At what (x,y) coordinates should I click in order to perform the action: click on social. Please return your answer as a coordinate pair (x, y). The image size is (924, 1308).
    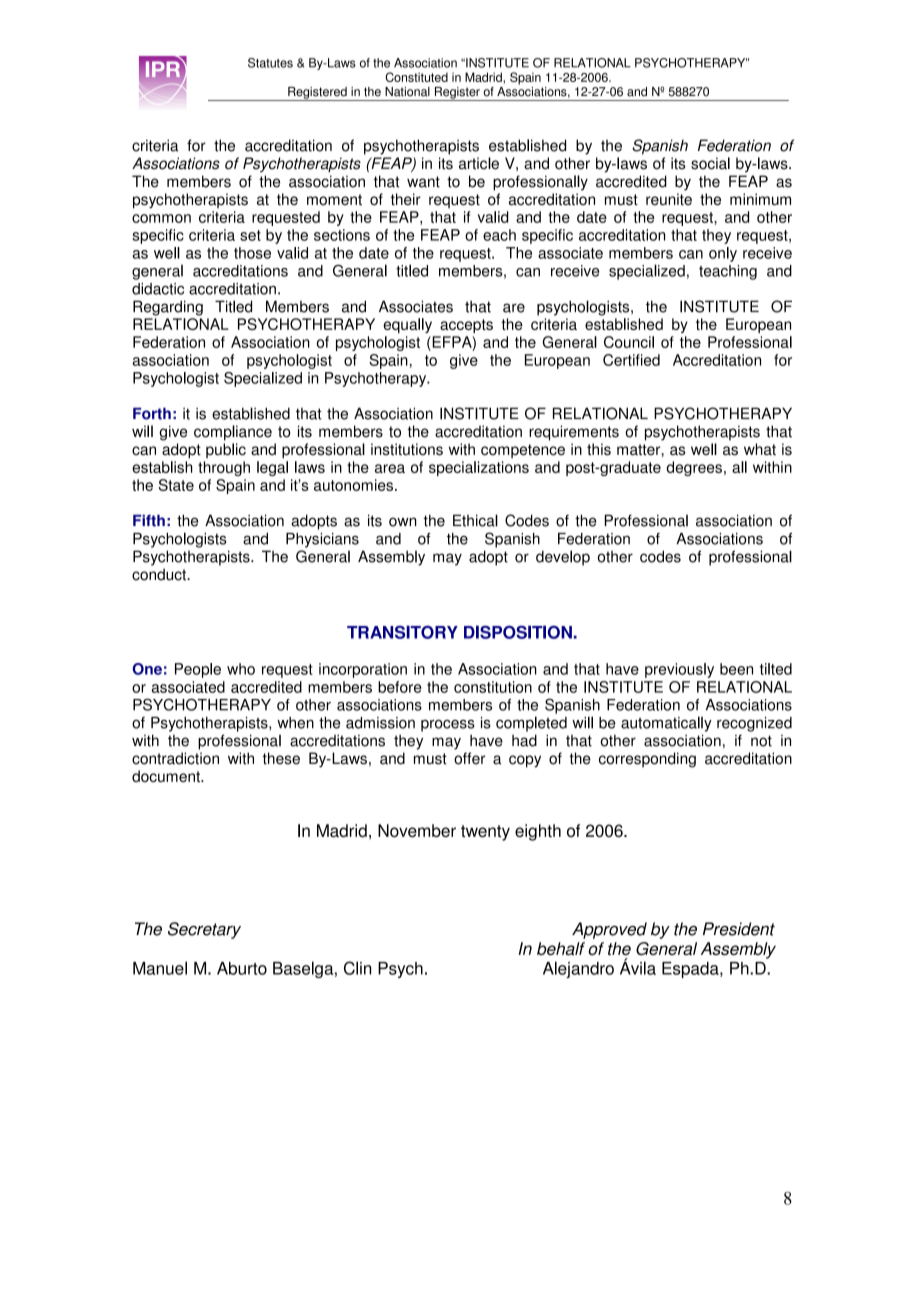
    Looking at the image, I should click on (710, 163).
